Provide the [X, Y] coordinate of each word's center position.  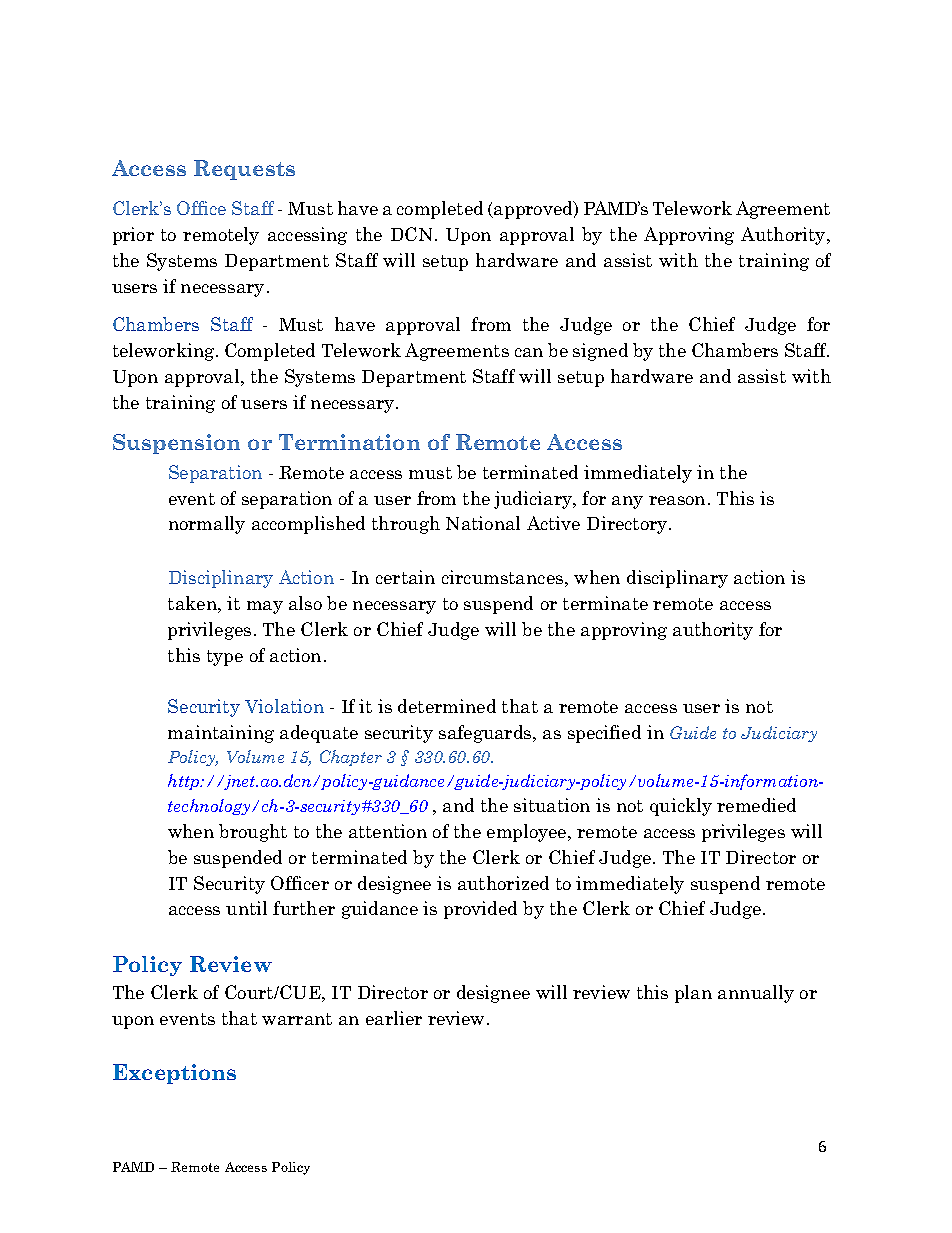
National [483, 523]
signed [600, 352]
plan [693, 994]
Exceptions [174, 1074]
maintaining [221, 734]
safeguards [486, 734]
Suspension [176, 444]
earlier [394, 1018]
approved [533, 210]
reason [677, 500]
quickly [681, 807]
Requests [244, 170]
